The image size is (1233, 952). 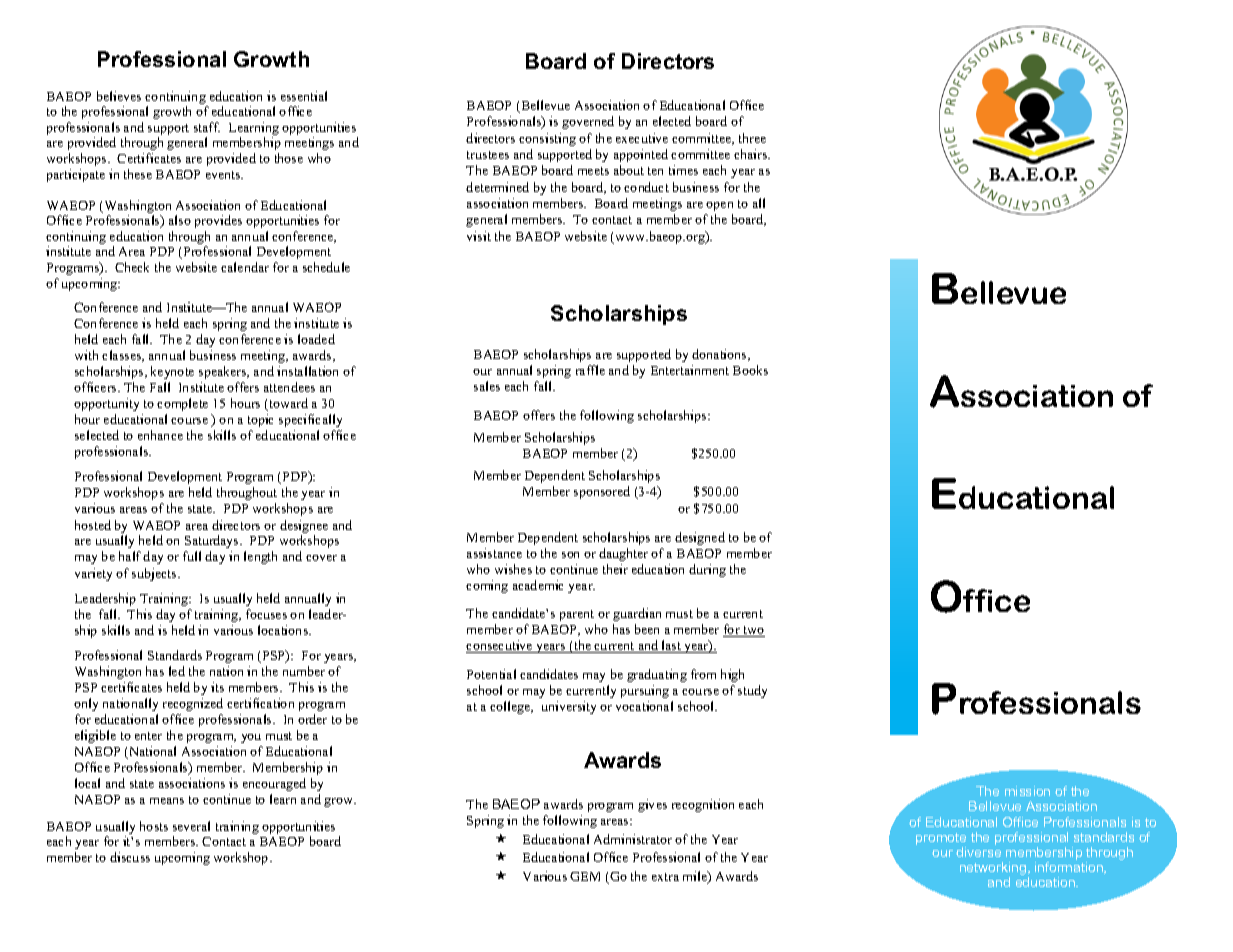 What do you see at coordinates (569, 707) in the screenshot?
I see `university` at bounding box center [569, 707].
